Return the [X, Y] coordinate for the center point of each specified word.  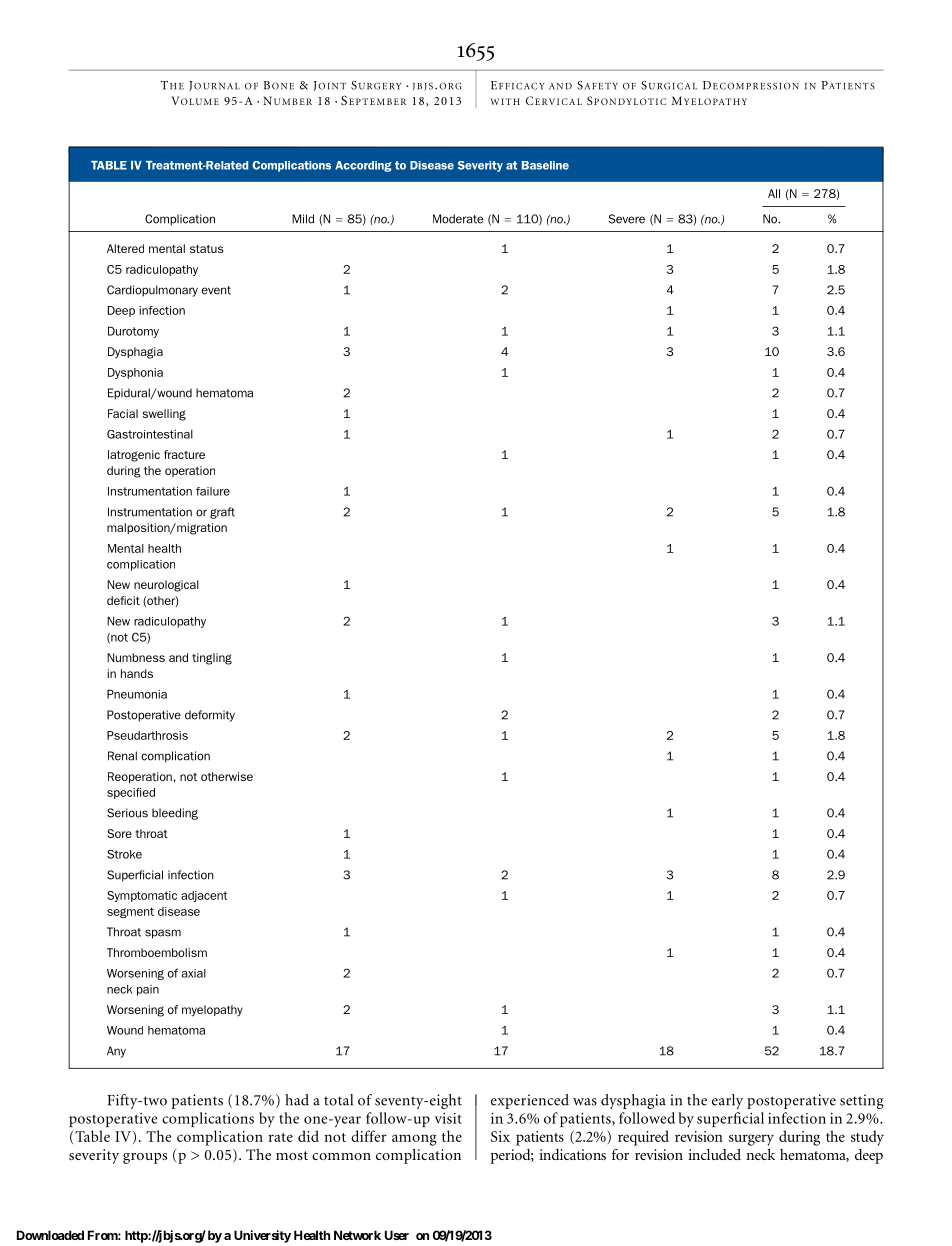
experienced [530, 1101]
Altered [125, 248]
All [774, 193]
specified [131, 793]
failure [213, 491]
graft [222, 513]
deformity [210, 716]
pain [148, 990]
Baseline [545, 165]
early [727, 1101]
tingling [212, 659]
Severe [627, 219]
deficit [123, 600]
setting [862, 1101]
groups [145, 1158]
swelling [164, 415]
